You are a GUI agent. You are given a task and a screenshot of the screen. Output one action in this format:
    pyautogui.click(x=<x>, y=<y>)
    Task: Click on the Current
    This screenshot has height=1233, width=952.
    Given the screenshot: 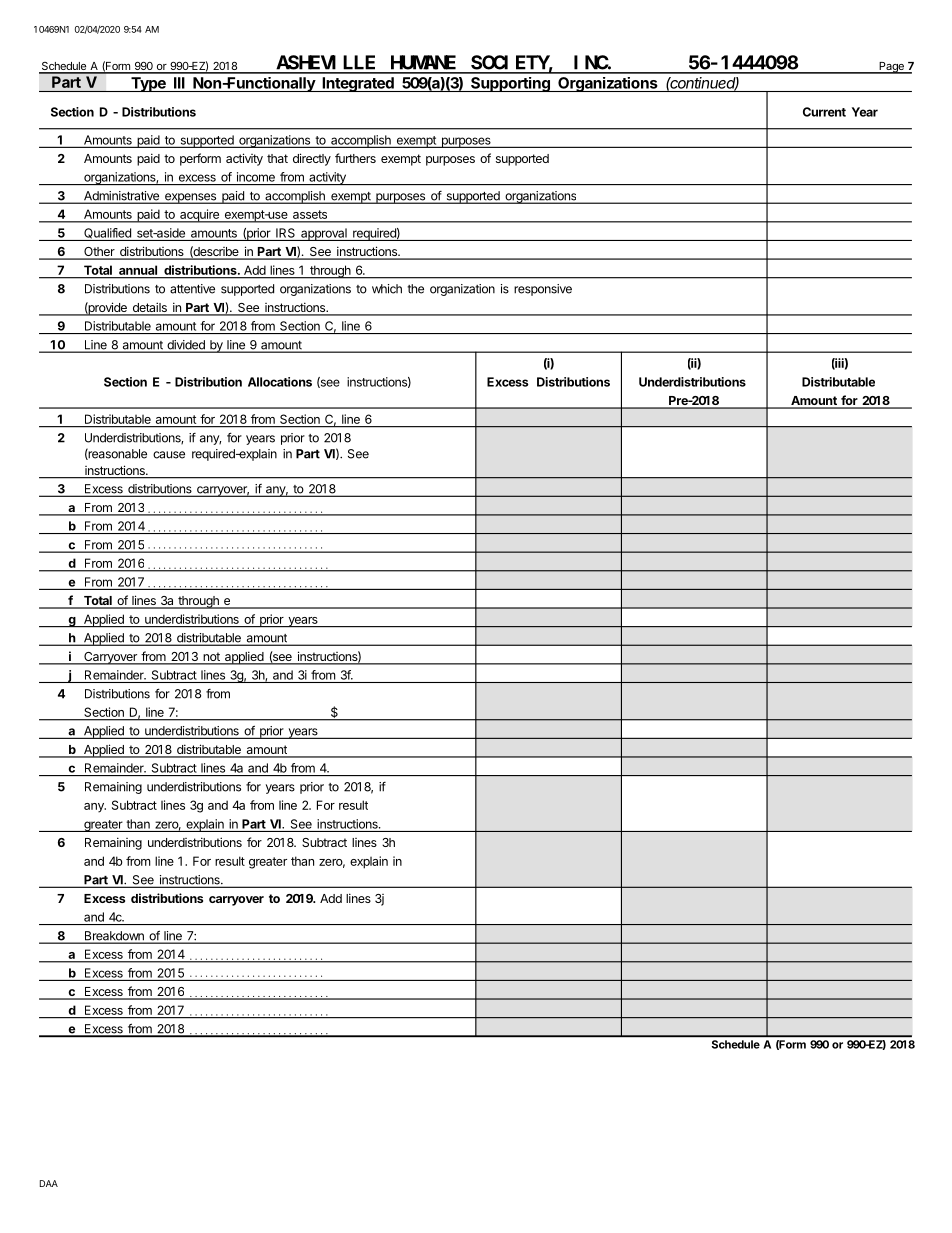 What is the action you would take?
    pyautogui.click(x=824, y=112)
